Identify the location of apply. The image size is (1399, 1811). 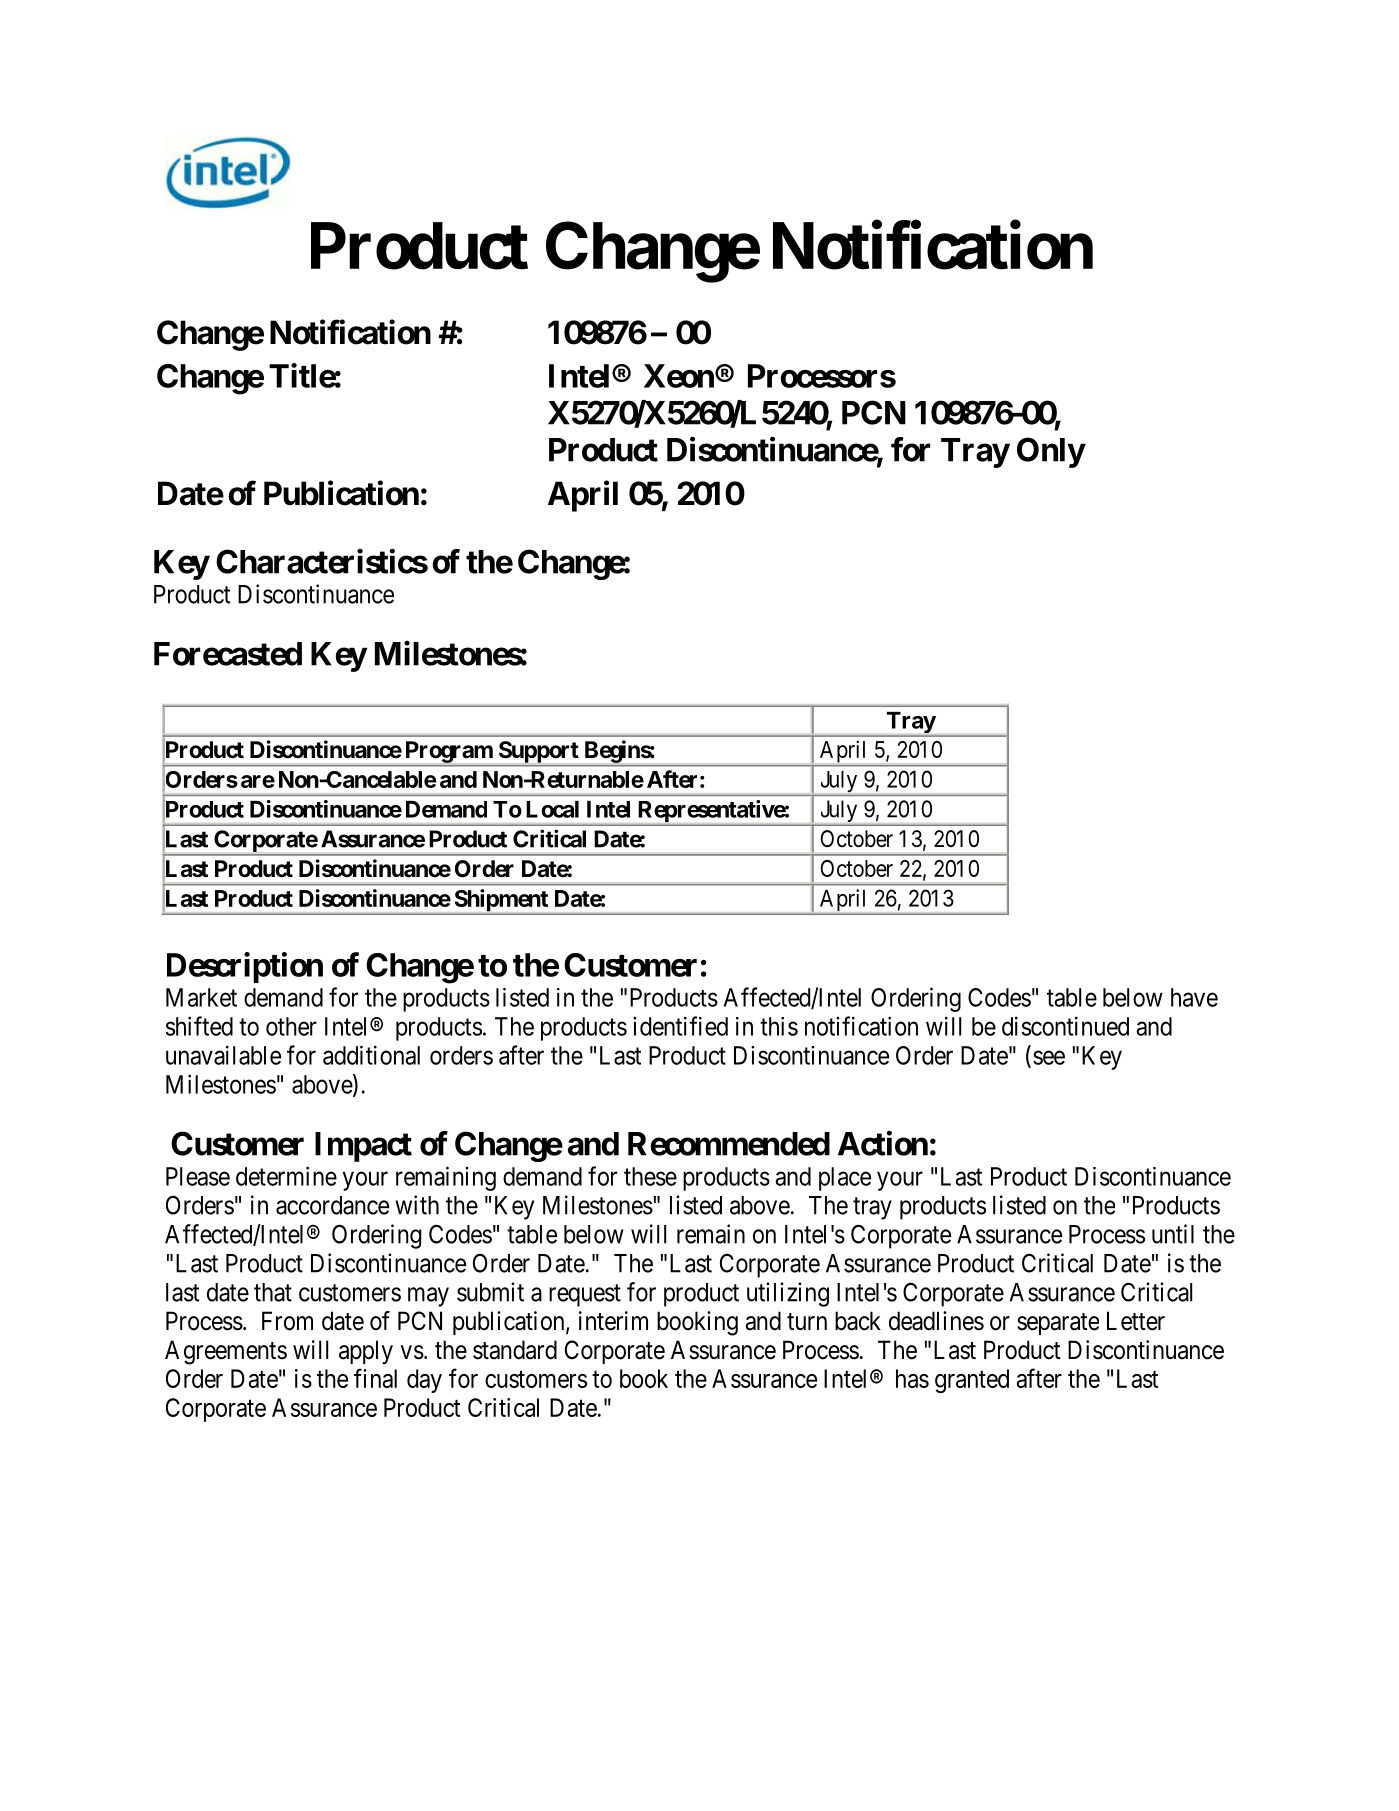
(366, 1352).
